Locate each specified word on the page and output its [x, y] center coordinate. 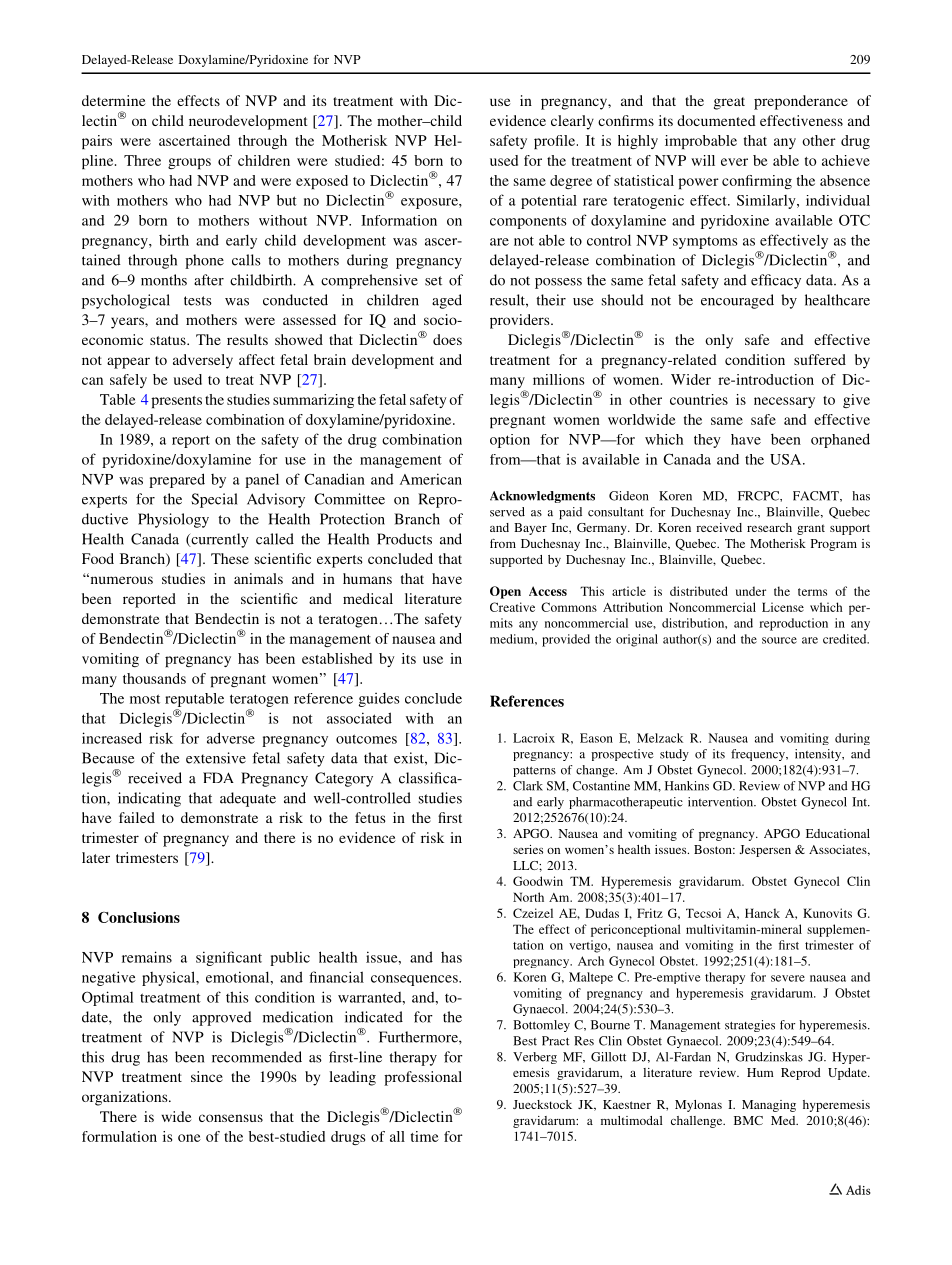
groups [189, 163]
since [207, 1076]
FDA [218, 777]
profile [554, 142]
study [674, 755]
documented [716, 120]
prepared [177, 480]
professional [423, 1078]
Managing [769, 1106]
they [707, 441]
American [431, 479]
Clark [528, 786]
